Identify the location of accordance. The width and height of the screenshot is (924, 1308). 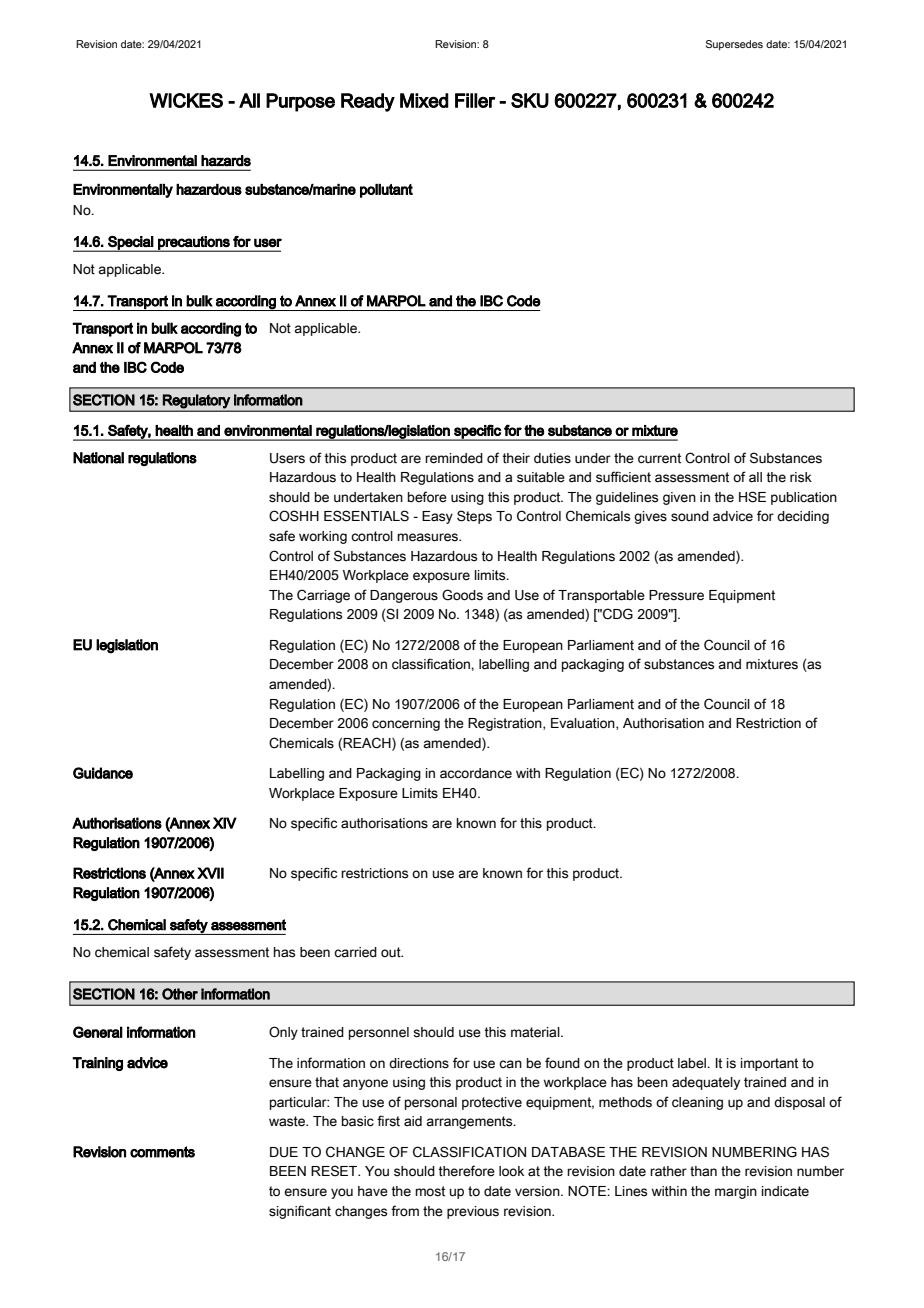
(476, 773).
